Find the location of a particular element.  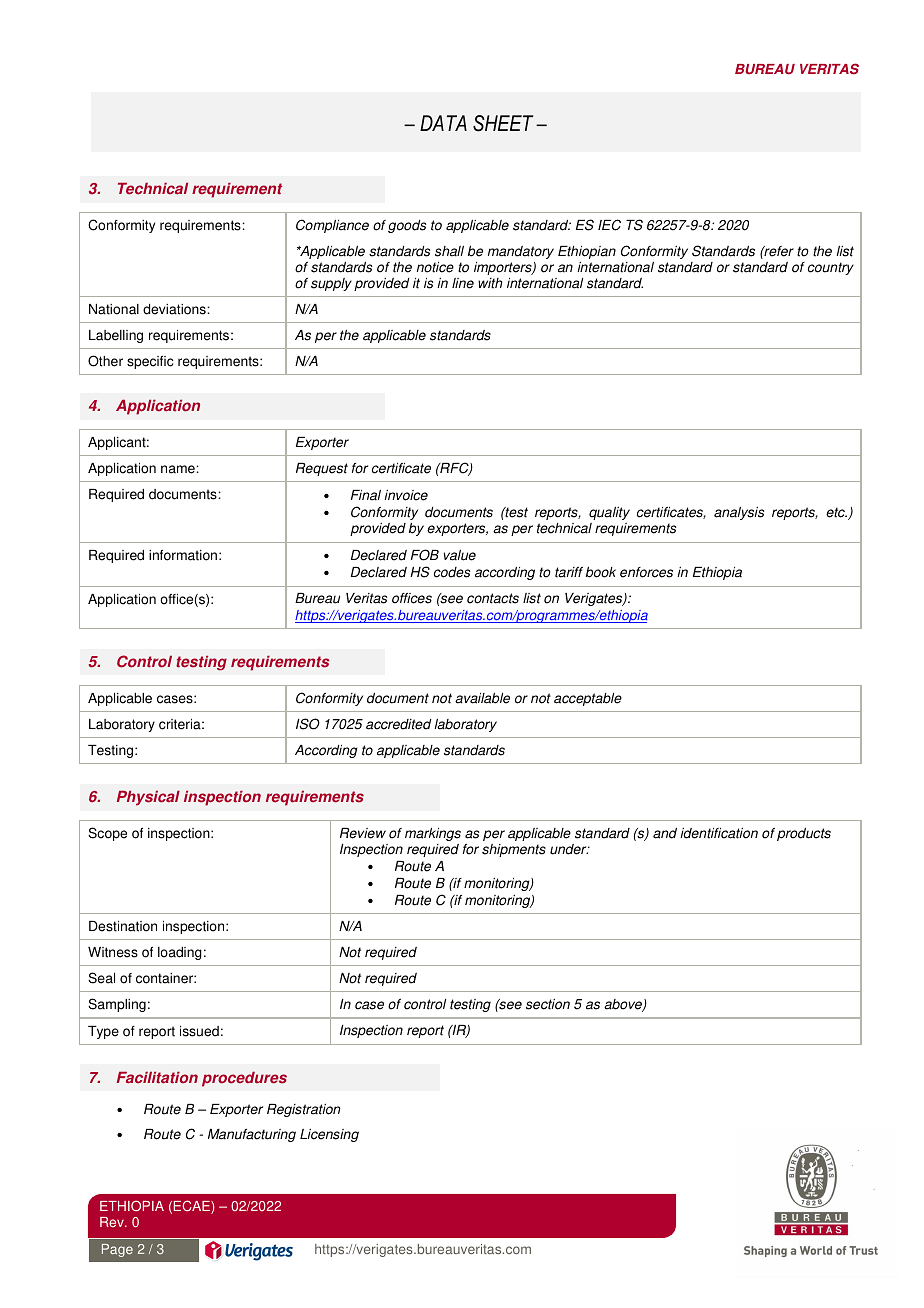

shipments is located at coordinates (514, 850).
